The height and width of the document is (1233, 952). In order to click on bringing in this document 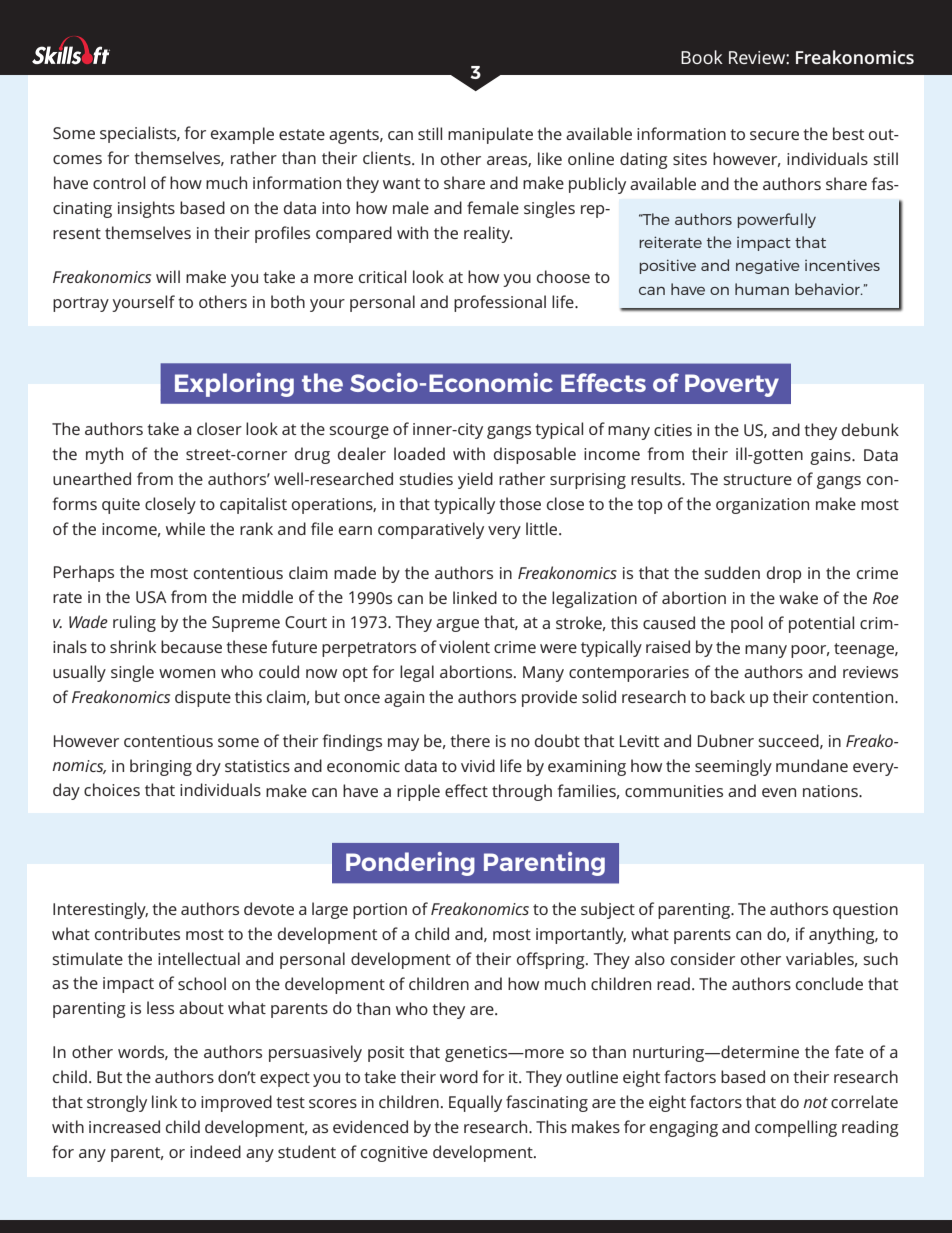, I will do `click(161, 767)`.
